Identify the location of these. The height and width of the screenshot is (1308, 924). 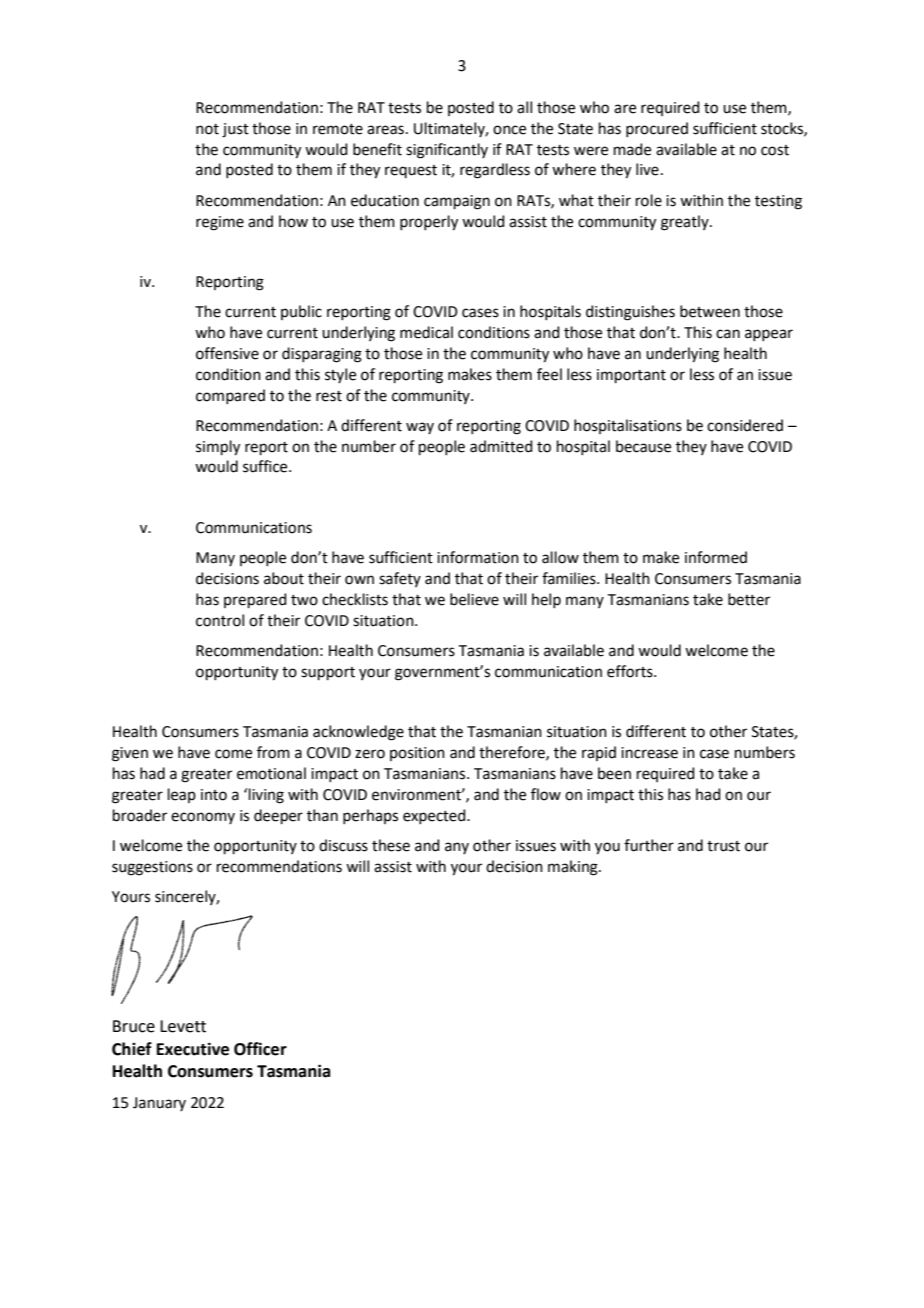
(391, 845).
